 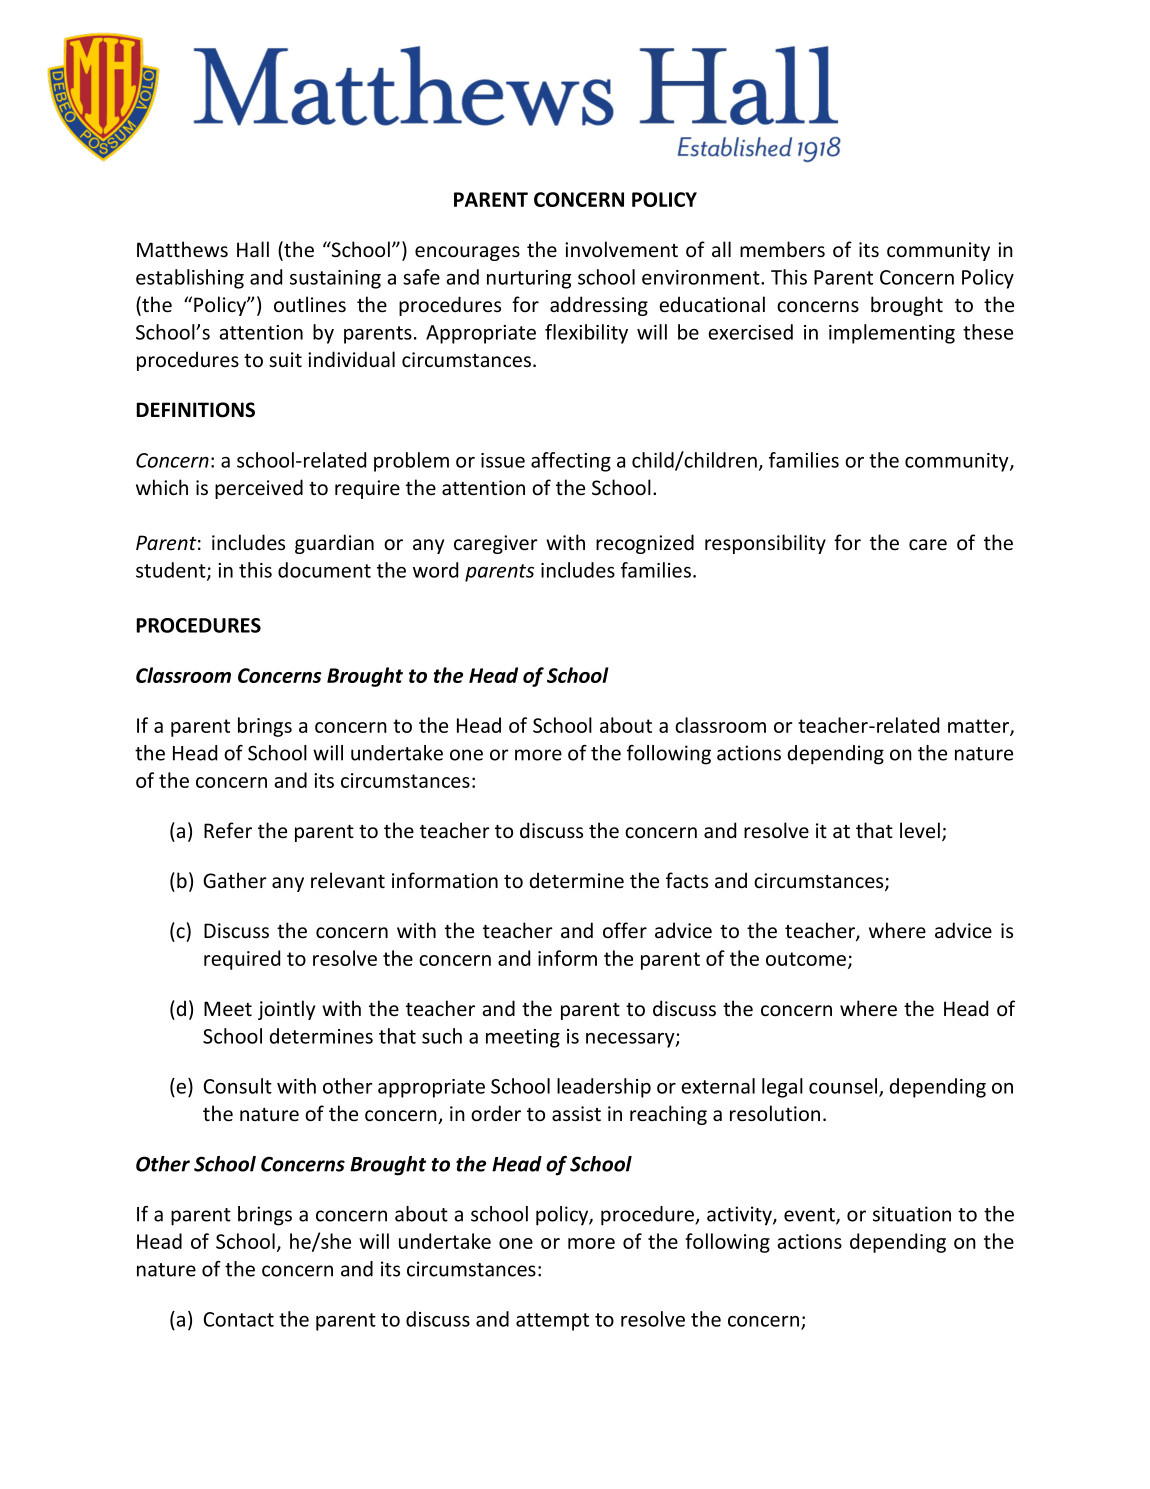 I want to click on implementing, so click(x=892, y=334).
